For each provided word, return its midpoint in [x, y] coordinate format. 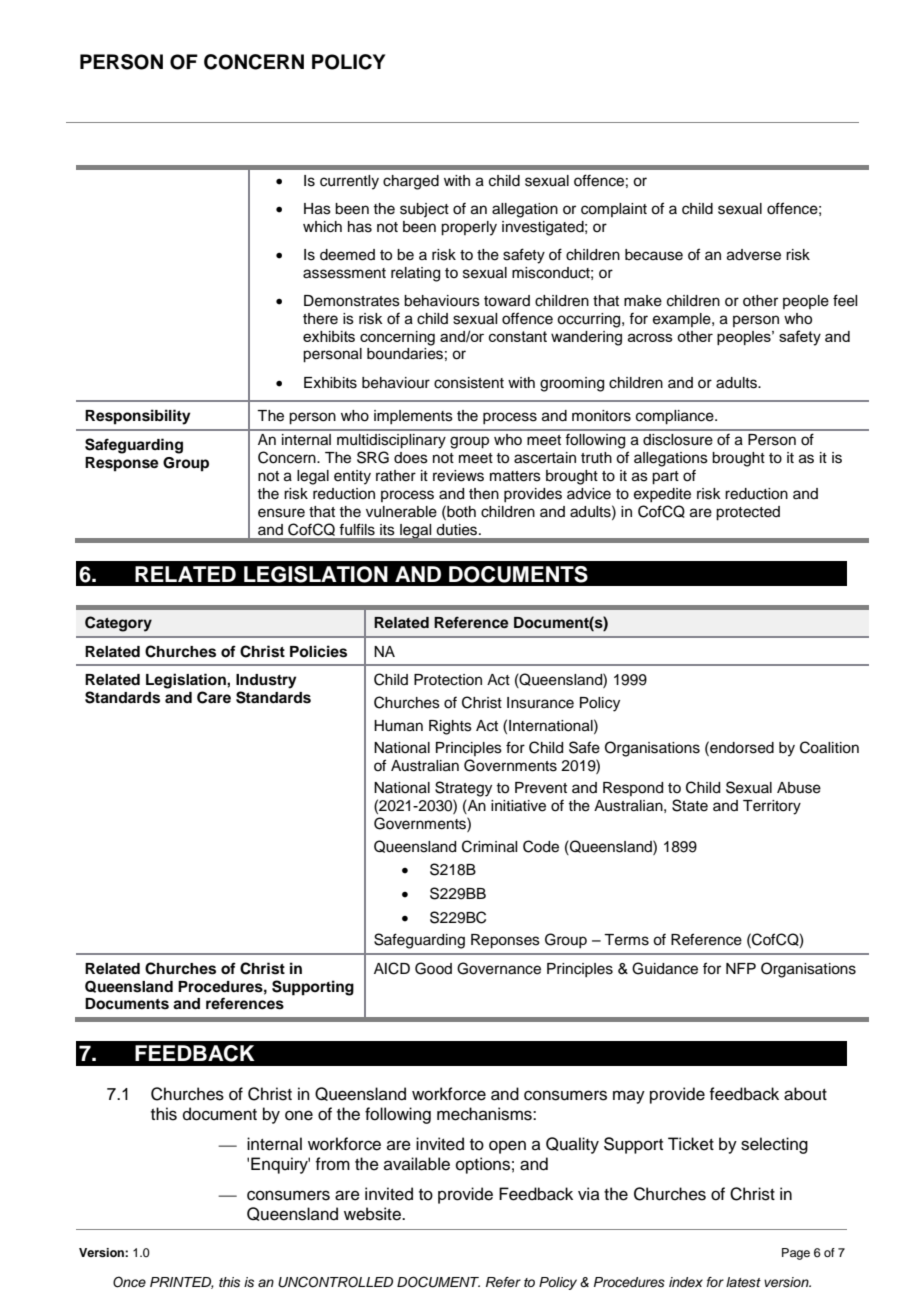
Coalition [829, 747]
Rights [450, 727]
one [299, 1115]
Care [214, 697]
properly [469, 228]
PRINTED [182, 1283]
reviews [458, 476]
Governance [499, 968]
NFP [741, 968]
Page [796, 1254]
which [322, 227]
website [373, 1214]
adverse [754, 255]
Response [122, 464]
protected [748, 513]
